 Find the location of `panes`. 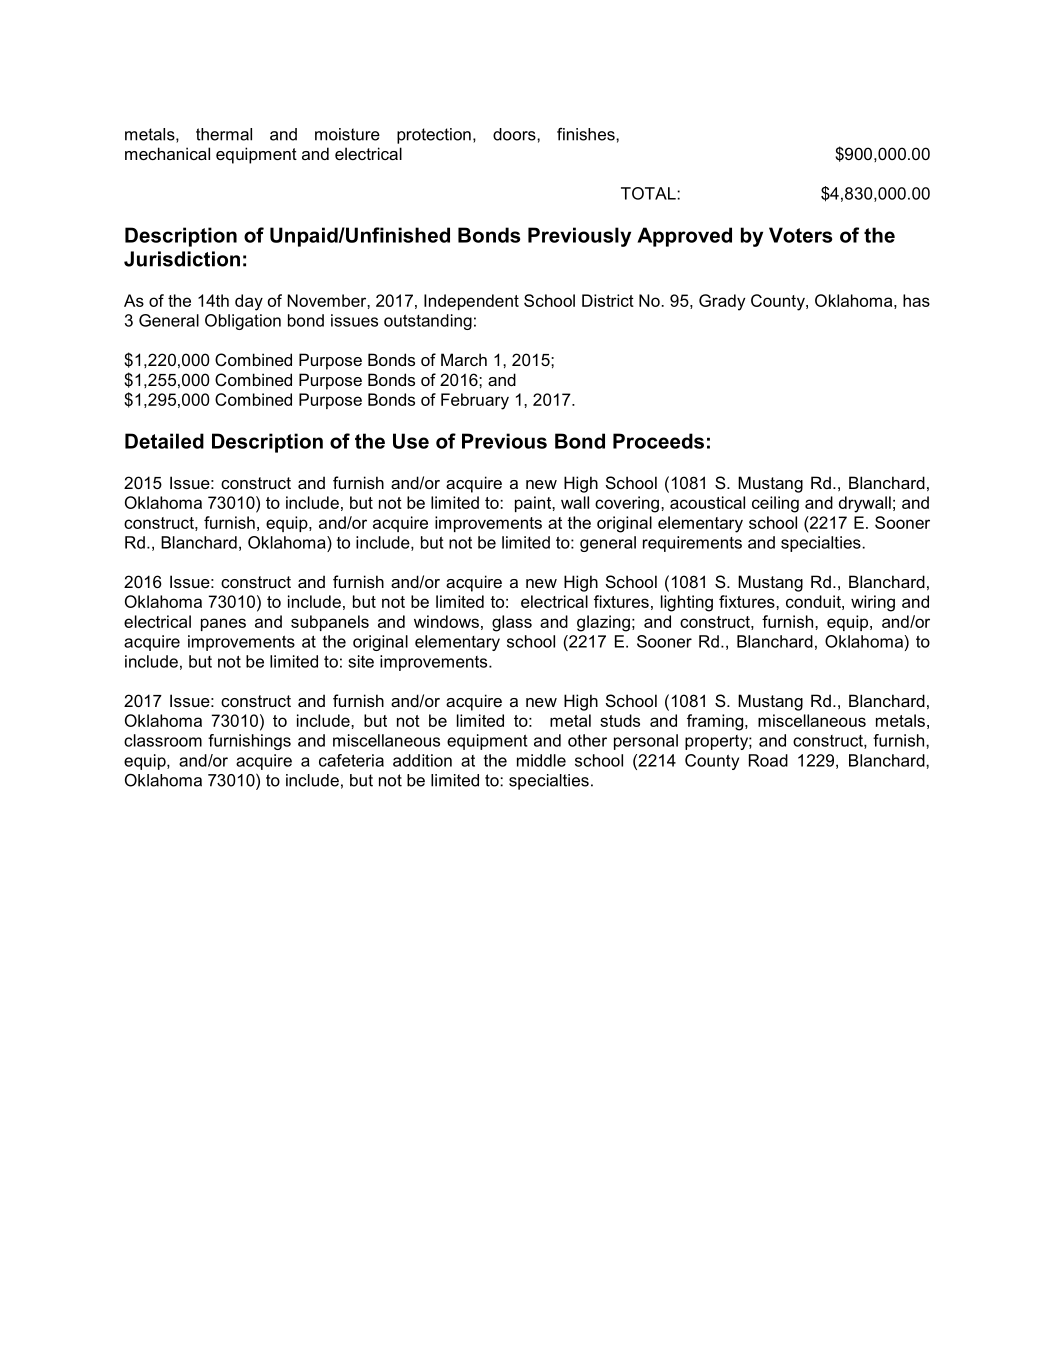

panes is located at coordinates (223, 624).
